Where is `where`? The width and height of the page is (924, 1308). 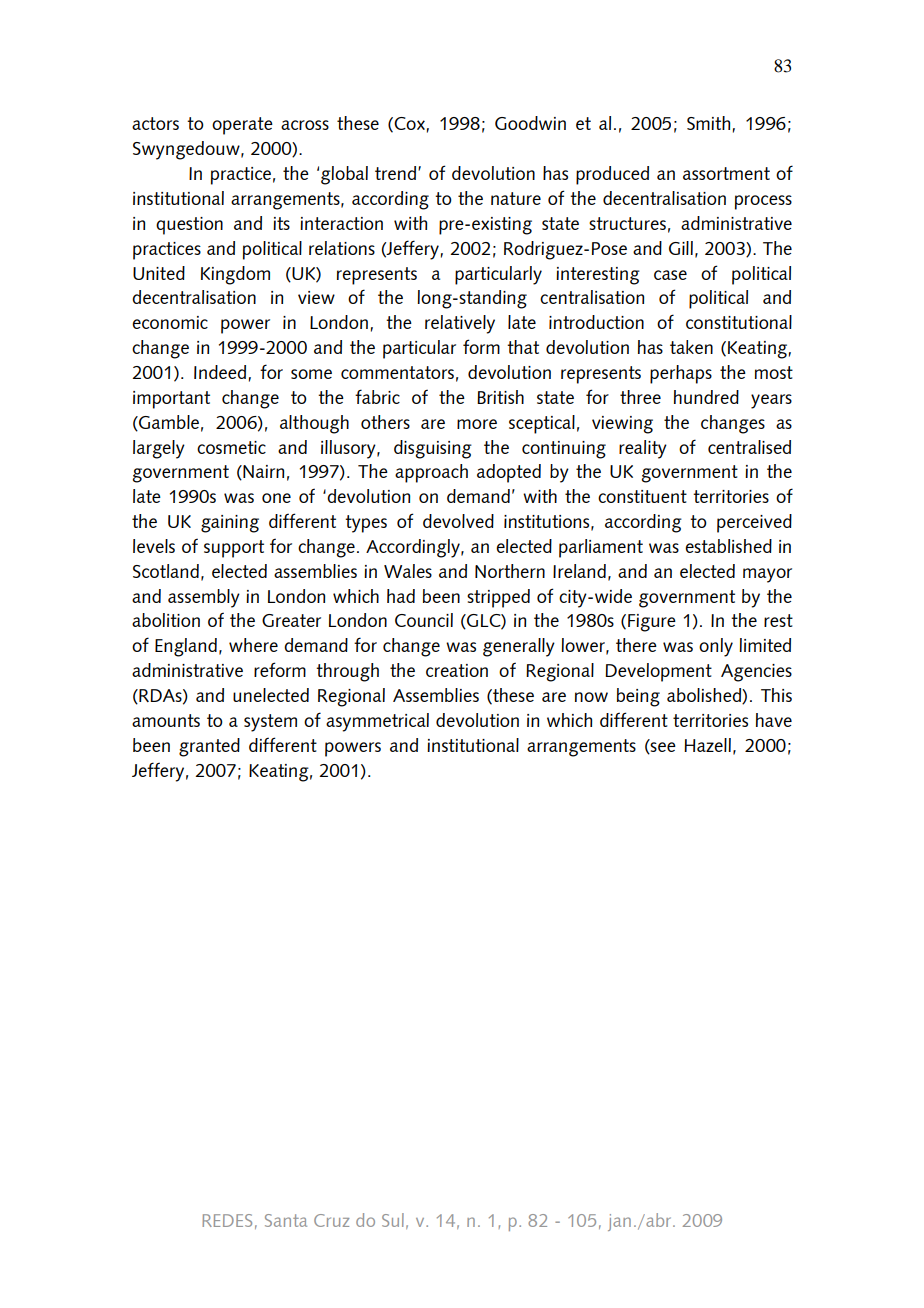 where is located at coordinates (253, 645).
